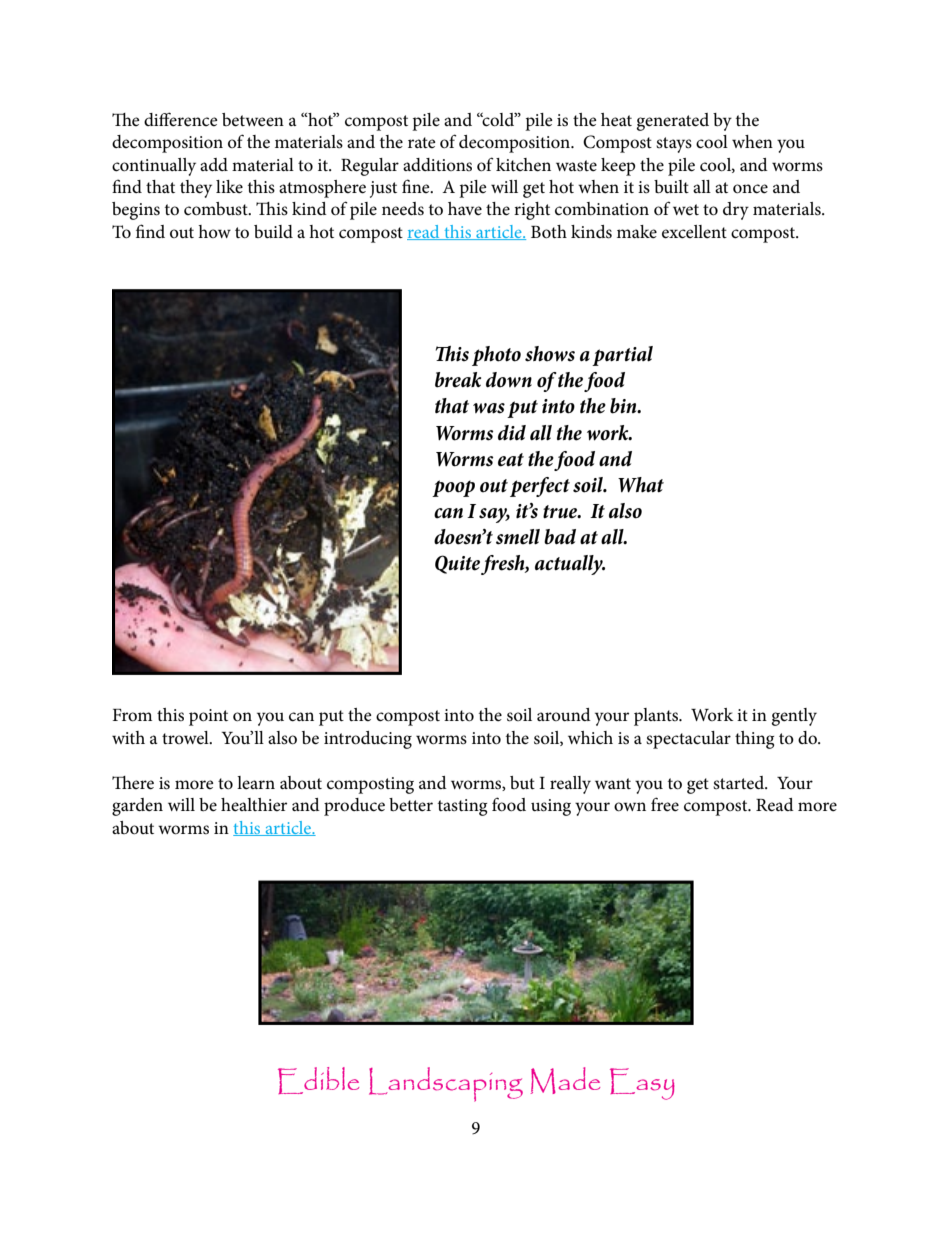 Image resolution: width=952 pixels, height=1233 pixels. What do you see at coordinates (446, 1084) in the screenshot?
I see `Landscaping` at bounding box center [446, 1084].
